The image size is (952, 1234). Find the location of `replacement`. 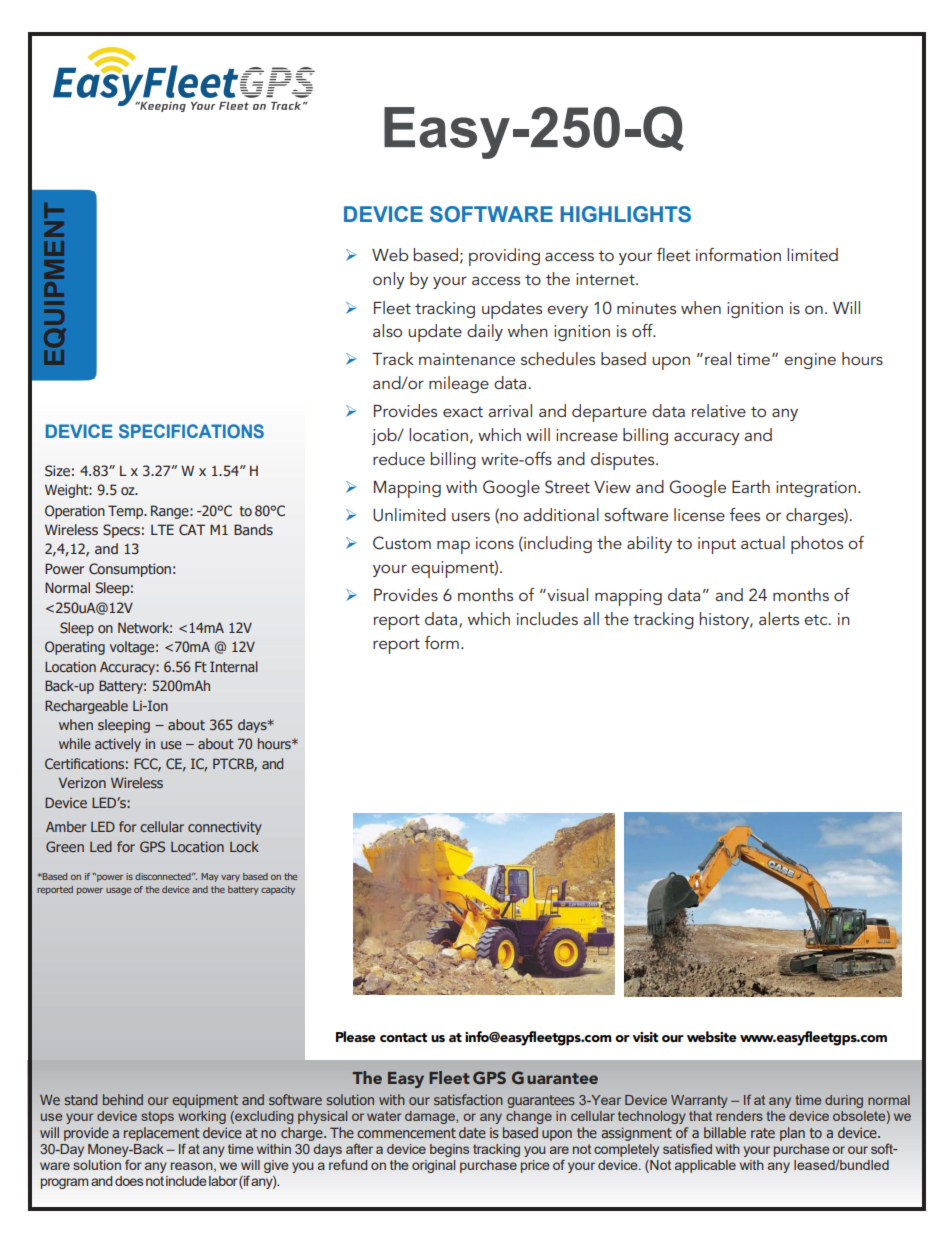

replacement is located at coordinates (162, 1134).
